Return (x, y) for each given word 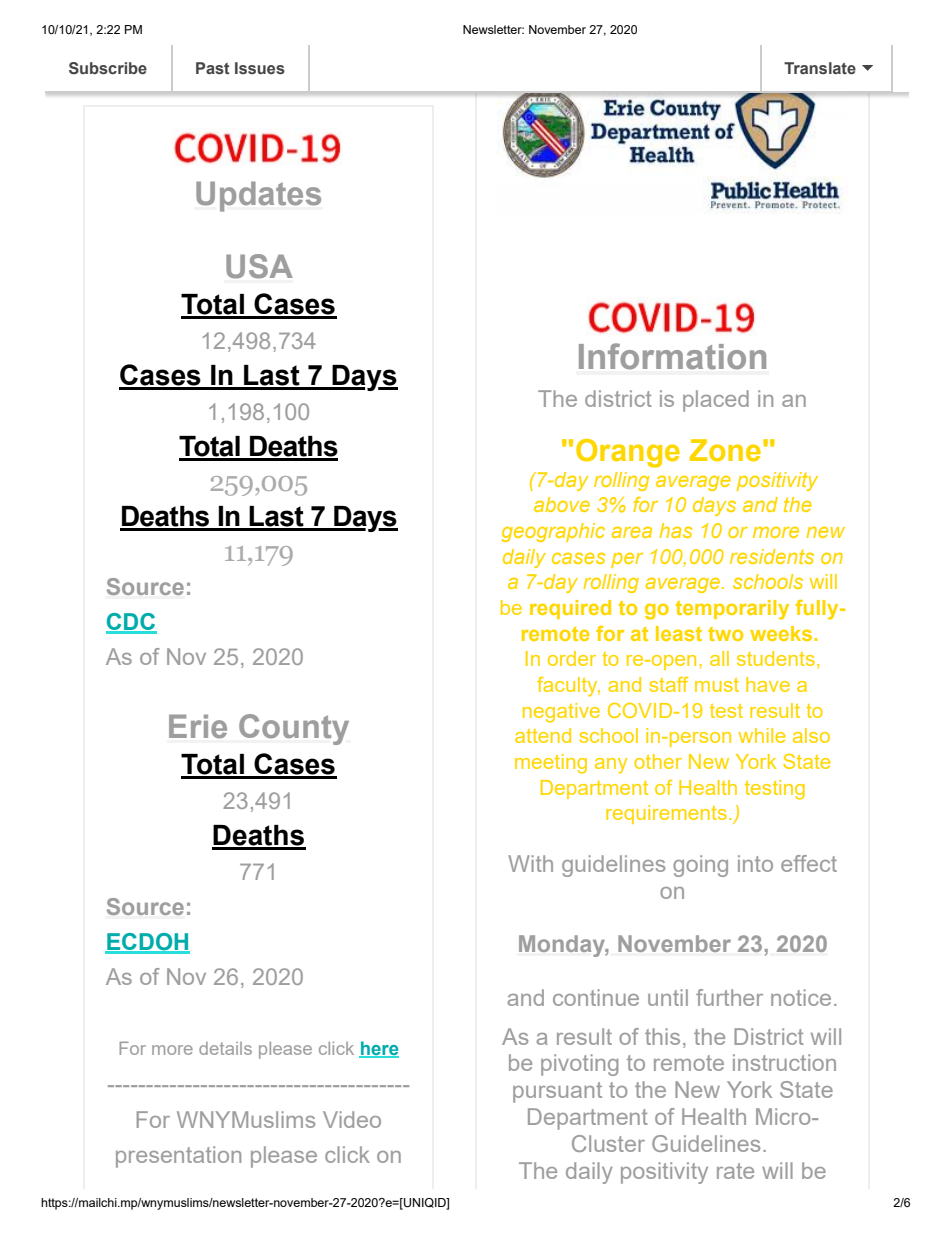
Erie (198, 726)
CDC (131, 623)
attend (543, 735)
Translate (820, 68)
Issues (260, 68)
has (675, 530)
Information (672, 356)
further (729, 997)
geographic (553, 532)
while (762, 735)
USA (259, 266)
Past (213, 68)
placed (716, 401)
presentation (178, 1157)
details (225, 1048)
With (530, 863)
